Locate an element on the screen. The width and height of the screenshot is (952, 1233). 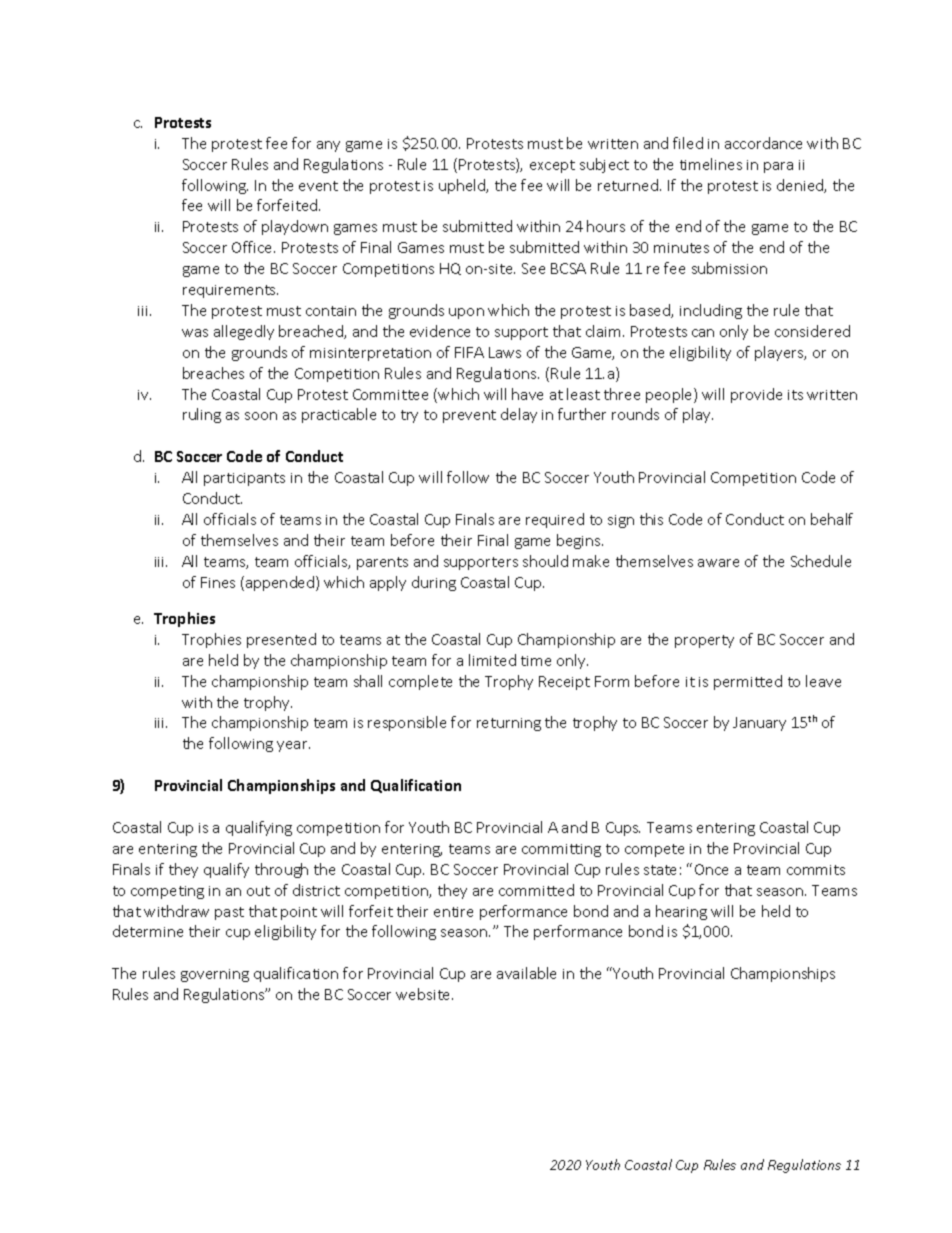
Fines is located at coordinates (218, 582).
